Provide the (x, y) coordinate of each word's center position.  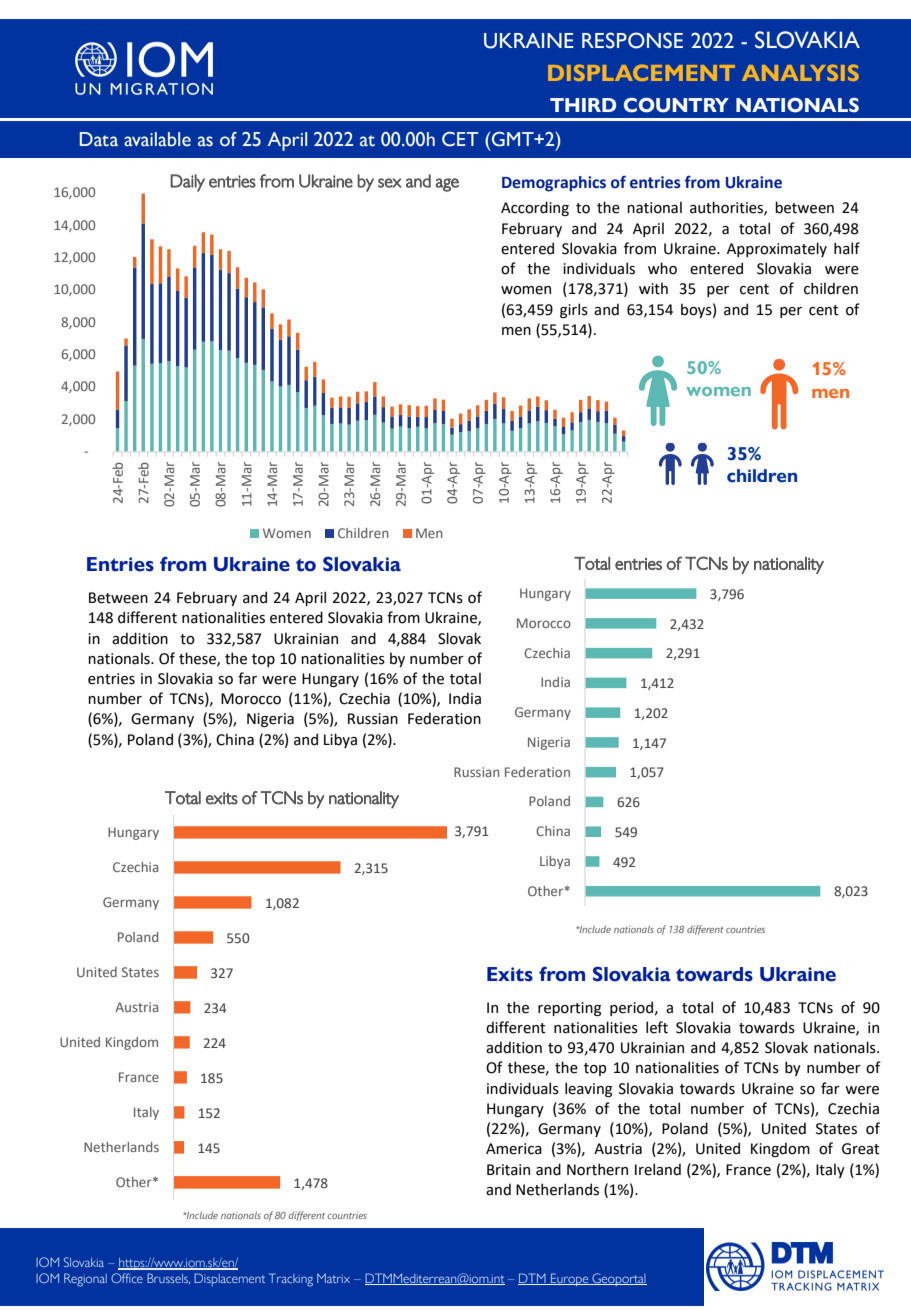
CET (460, 139)
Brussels (168, 1278)
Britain (508, 1170)
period (631, 1008)
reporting (569, 1009)
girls (574, 310)
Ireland (658, 1169)
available (157, 139)
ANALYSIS (800, 72)
